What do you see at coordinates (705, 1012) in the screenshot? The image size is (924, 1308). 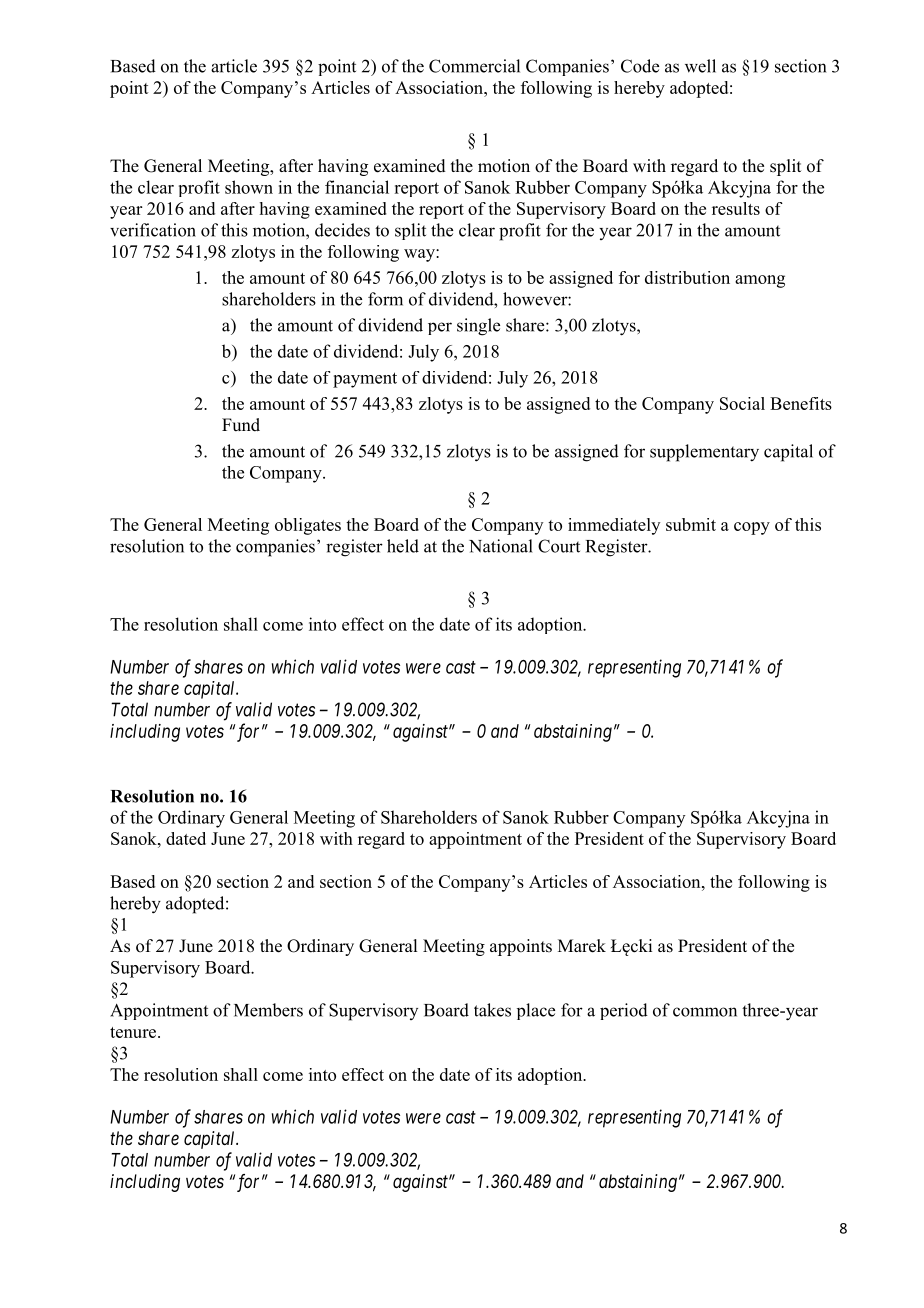 I see `common` at bounding box center [705, 1012].
